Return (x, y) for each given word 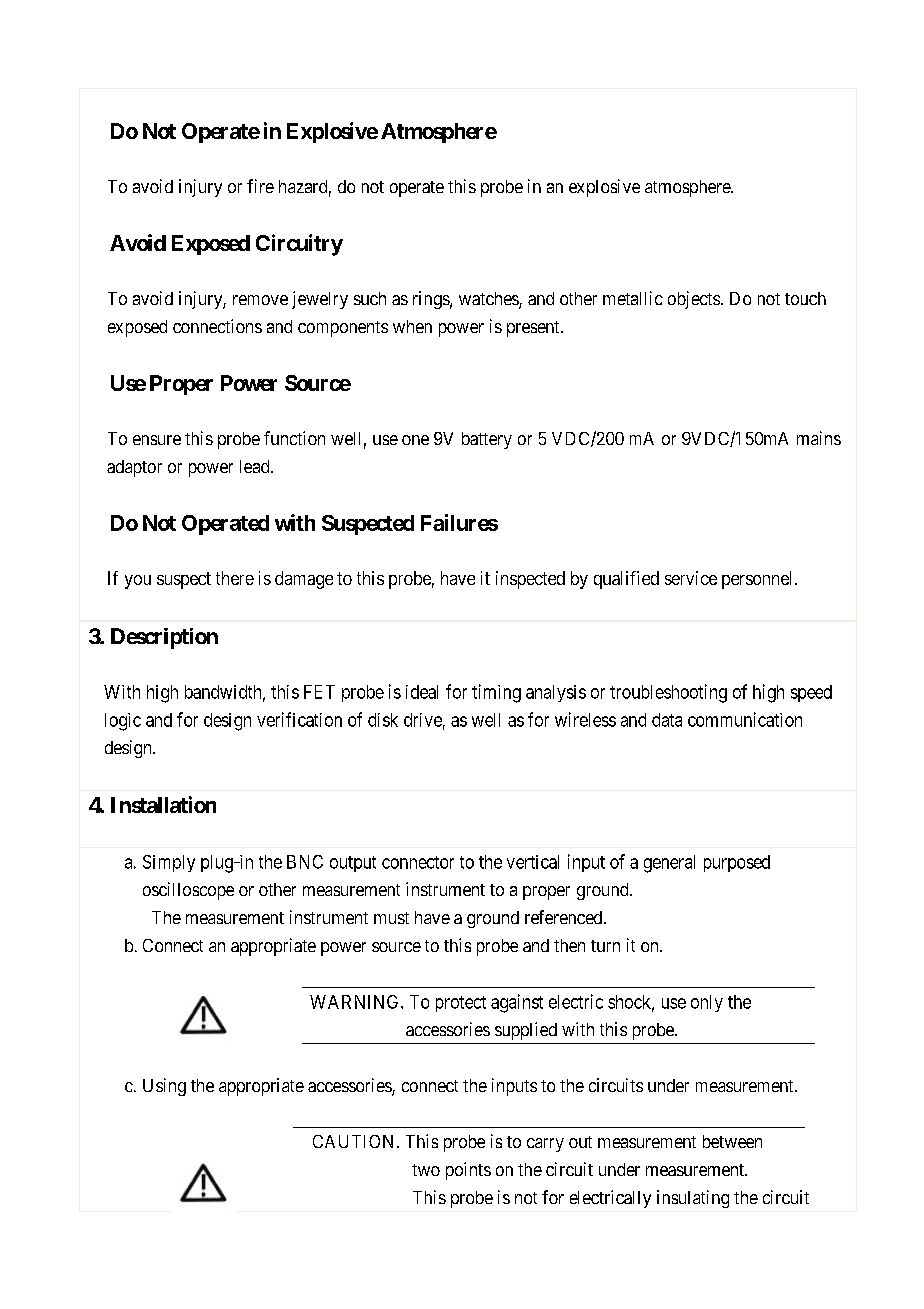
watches (489, 300)
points (468, 1171)
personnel (759, 580)
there (235, 578)
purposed (737, 863)
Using (164, 1087)
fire (260, 186)
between (732, 1141)
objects (694, 300)
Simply (169, 863)
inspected (530, 580)
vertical (533, 862)
